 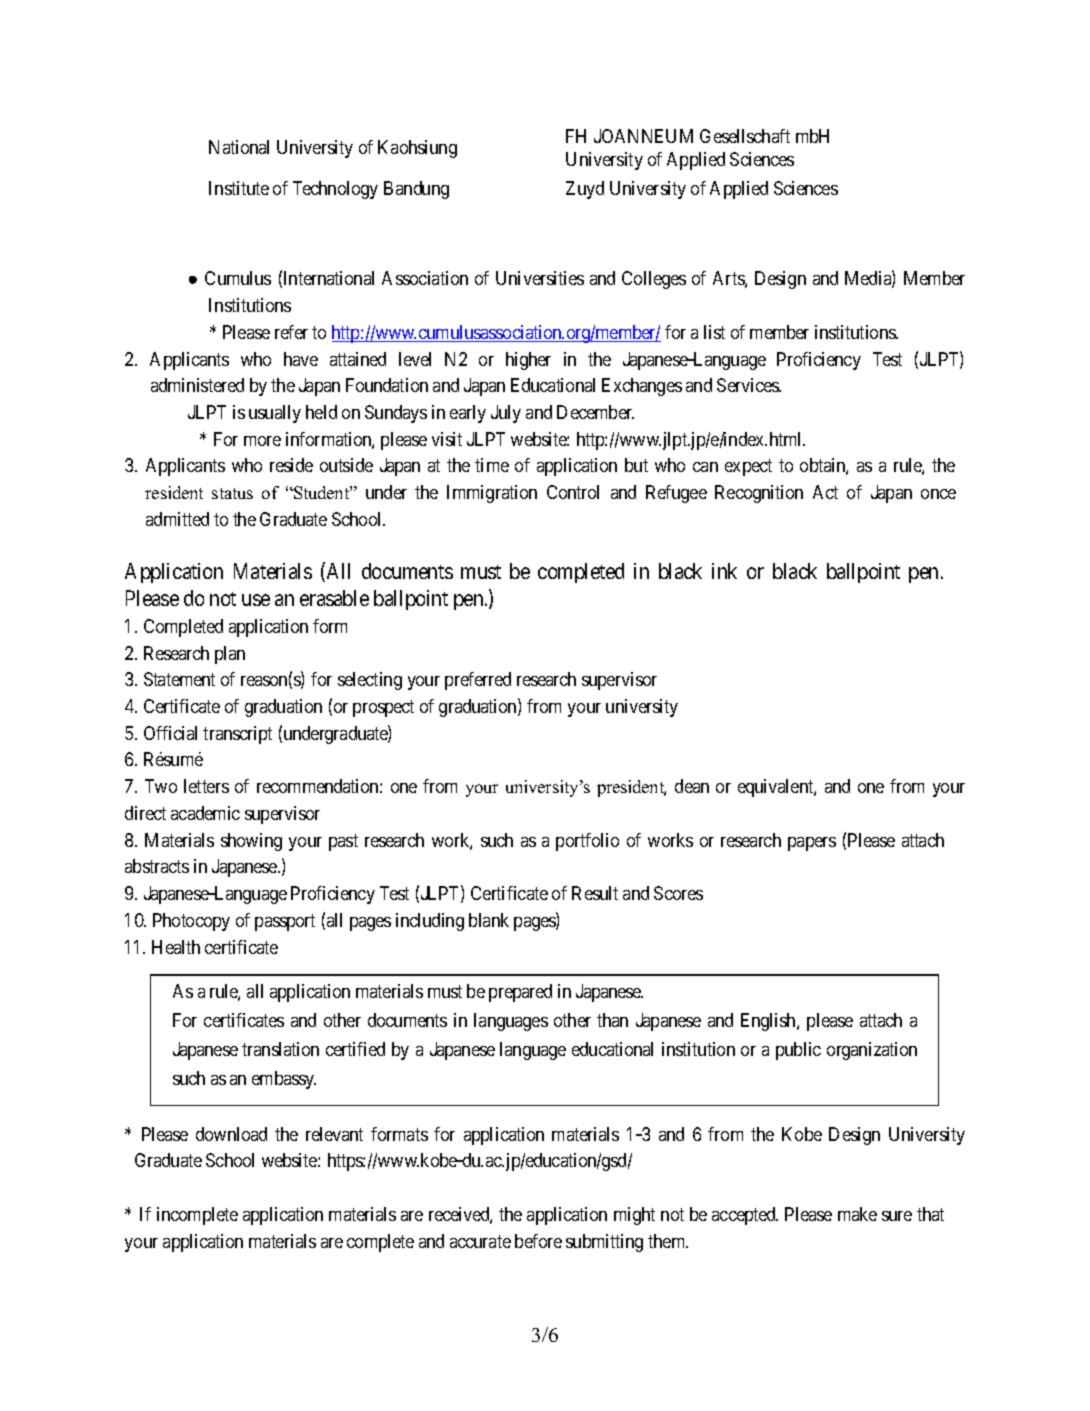 What do you see at coordinates (383, 708) in the screenshot?
I see `prospect` at bounding box center [383, 708].
